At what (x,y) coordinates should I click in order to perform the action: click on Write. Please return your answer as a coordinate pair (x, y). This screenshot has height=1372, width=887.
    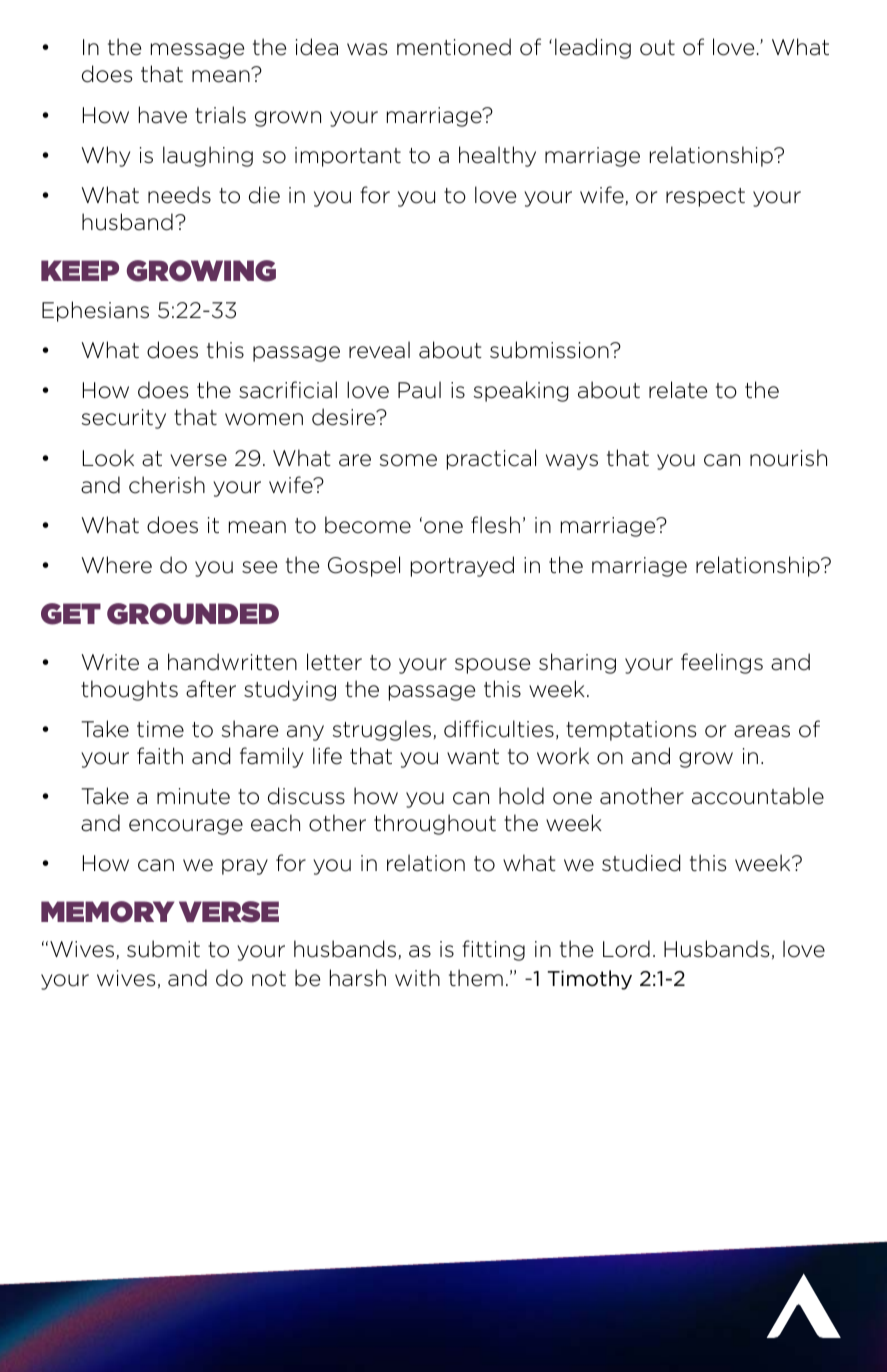
    Looking at the image, I should click on (110, 662).
